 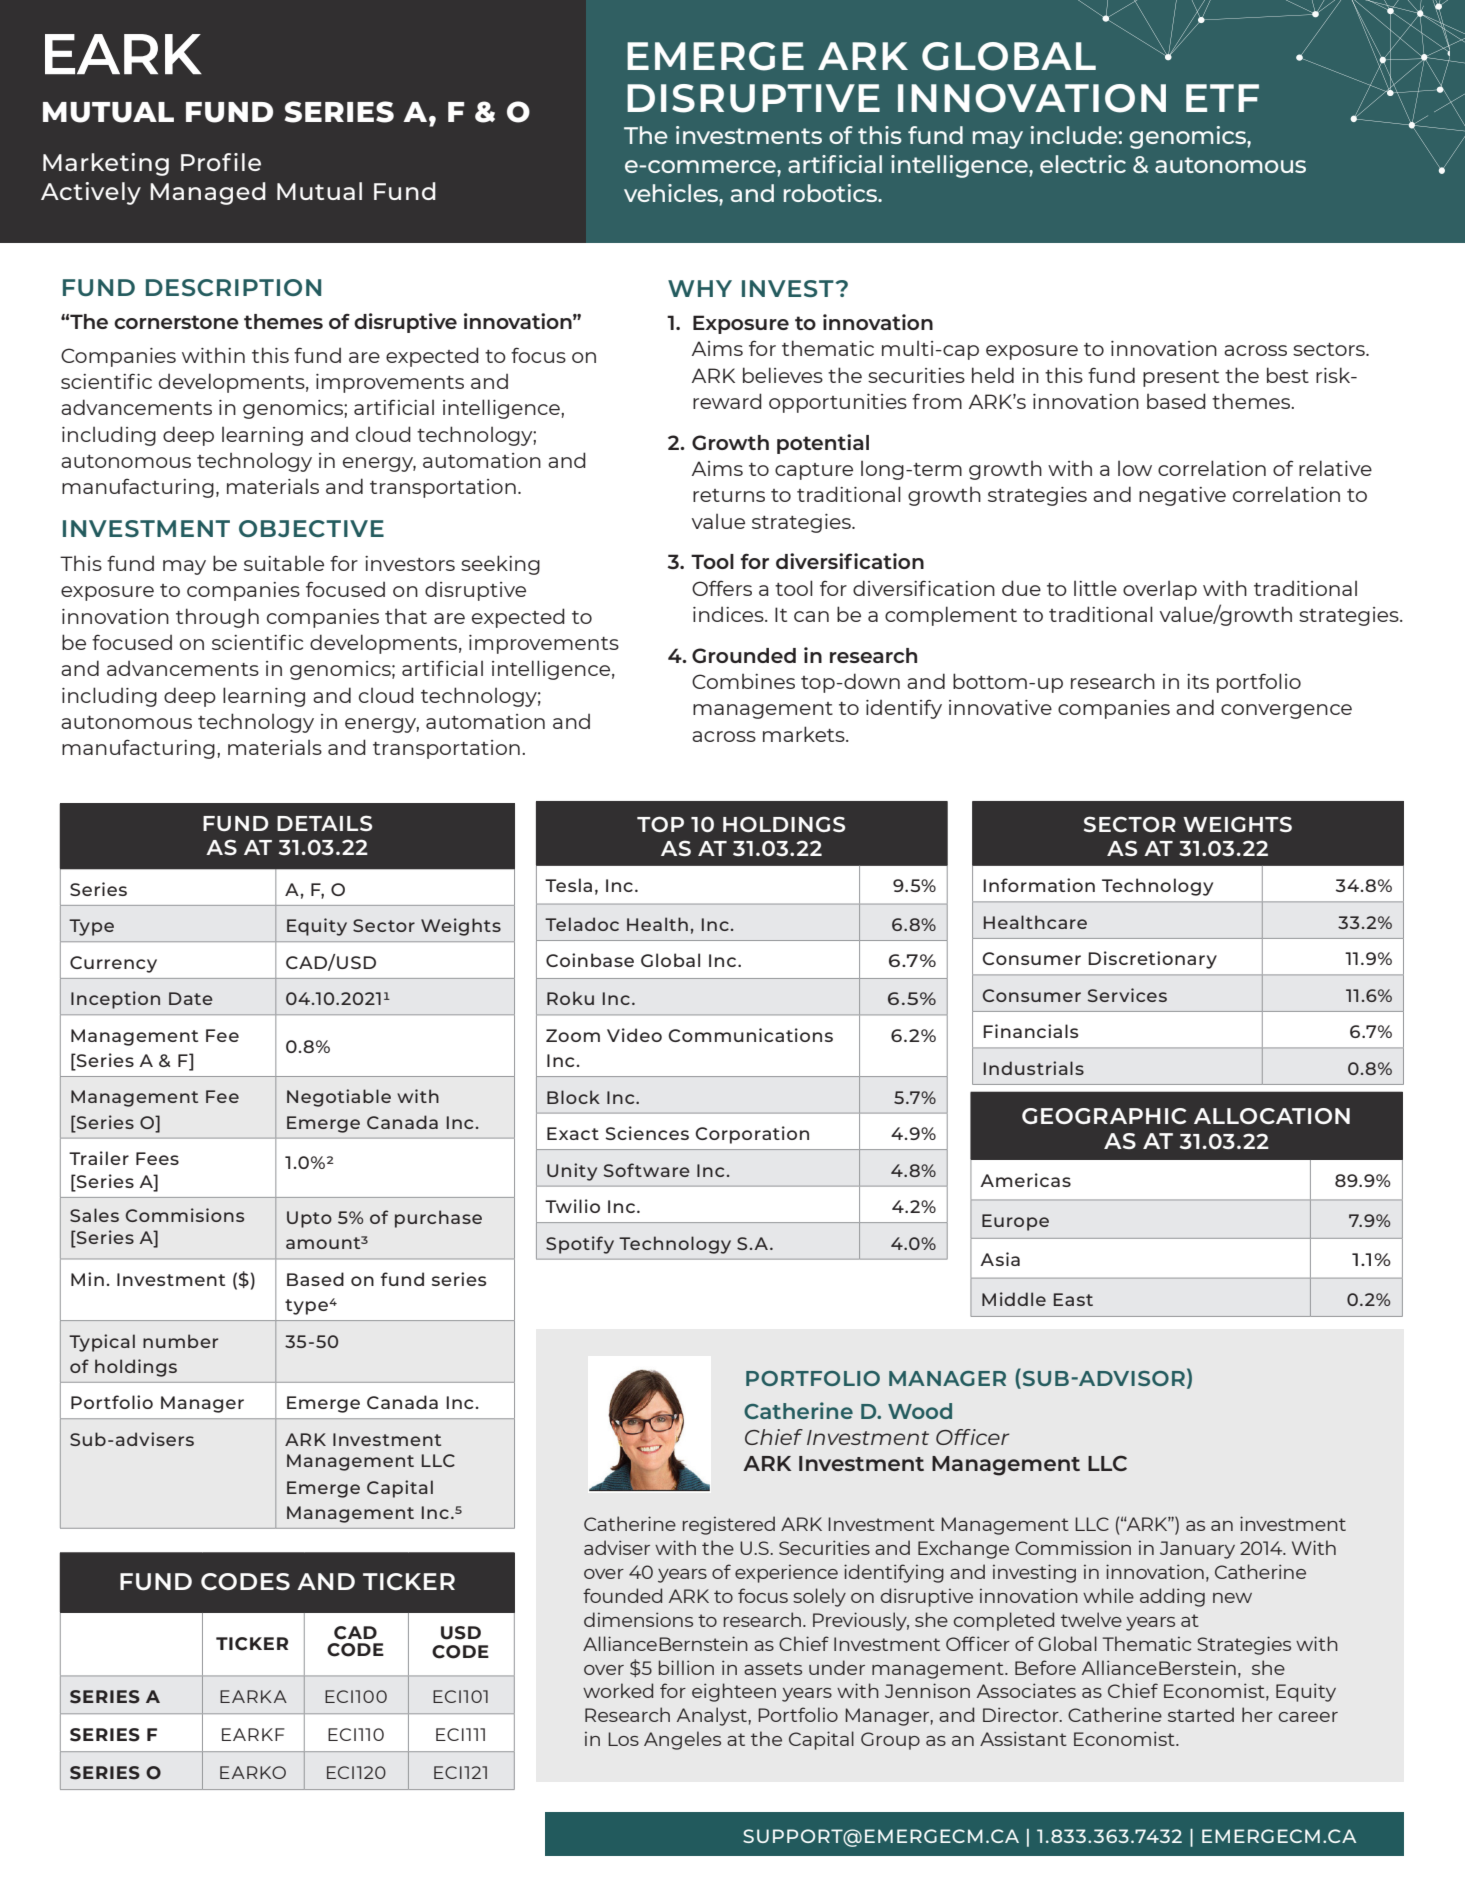 I want to click on worked, so click(x=618, y=1690).
